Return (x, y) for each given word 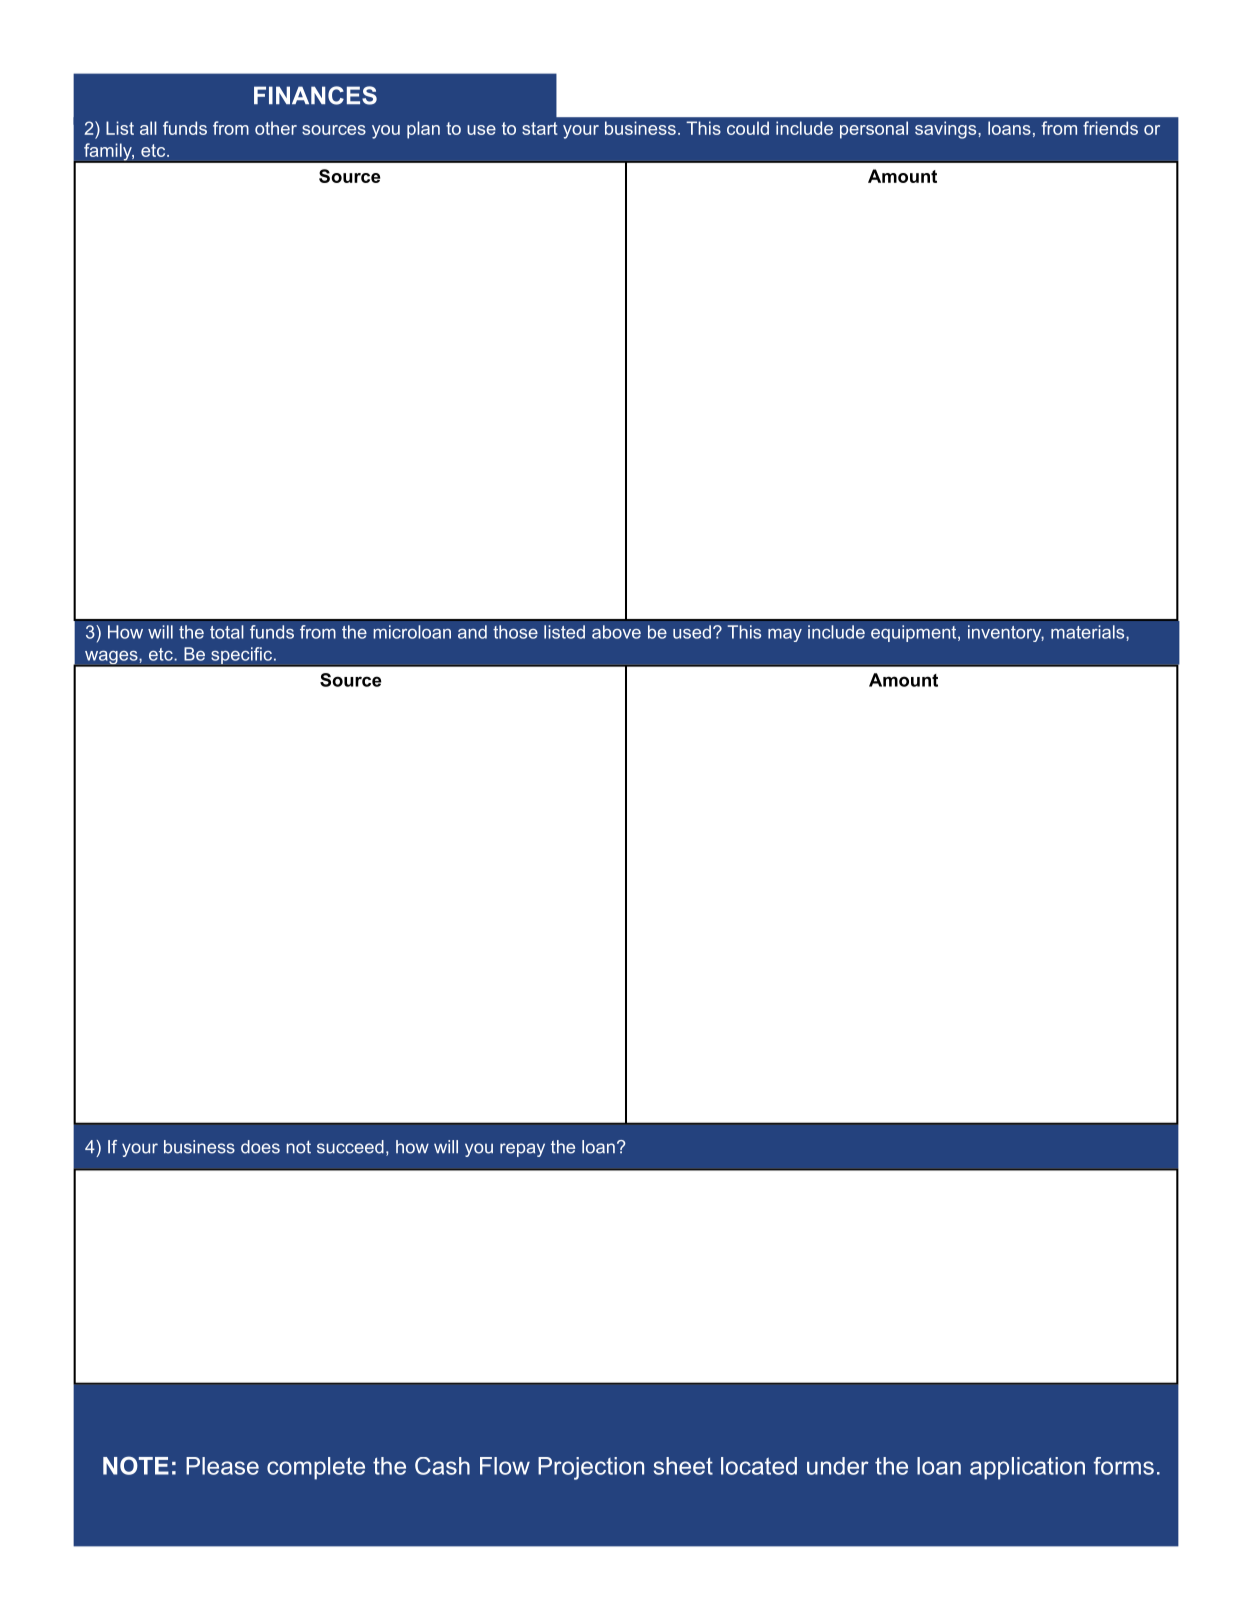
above (616, 632)
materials (1089, 632)
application (1027, 1468)
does (260, 1147)
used (692, 632)
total (227, 632)
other (276, 128)
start (540, 128)
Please (222, 1466)
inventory (1006, 633)
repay (522, 1150)
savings (947, 130)
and (472, 632)
